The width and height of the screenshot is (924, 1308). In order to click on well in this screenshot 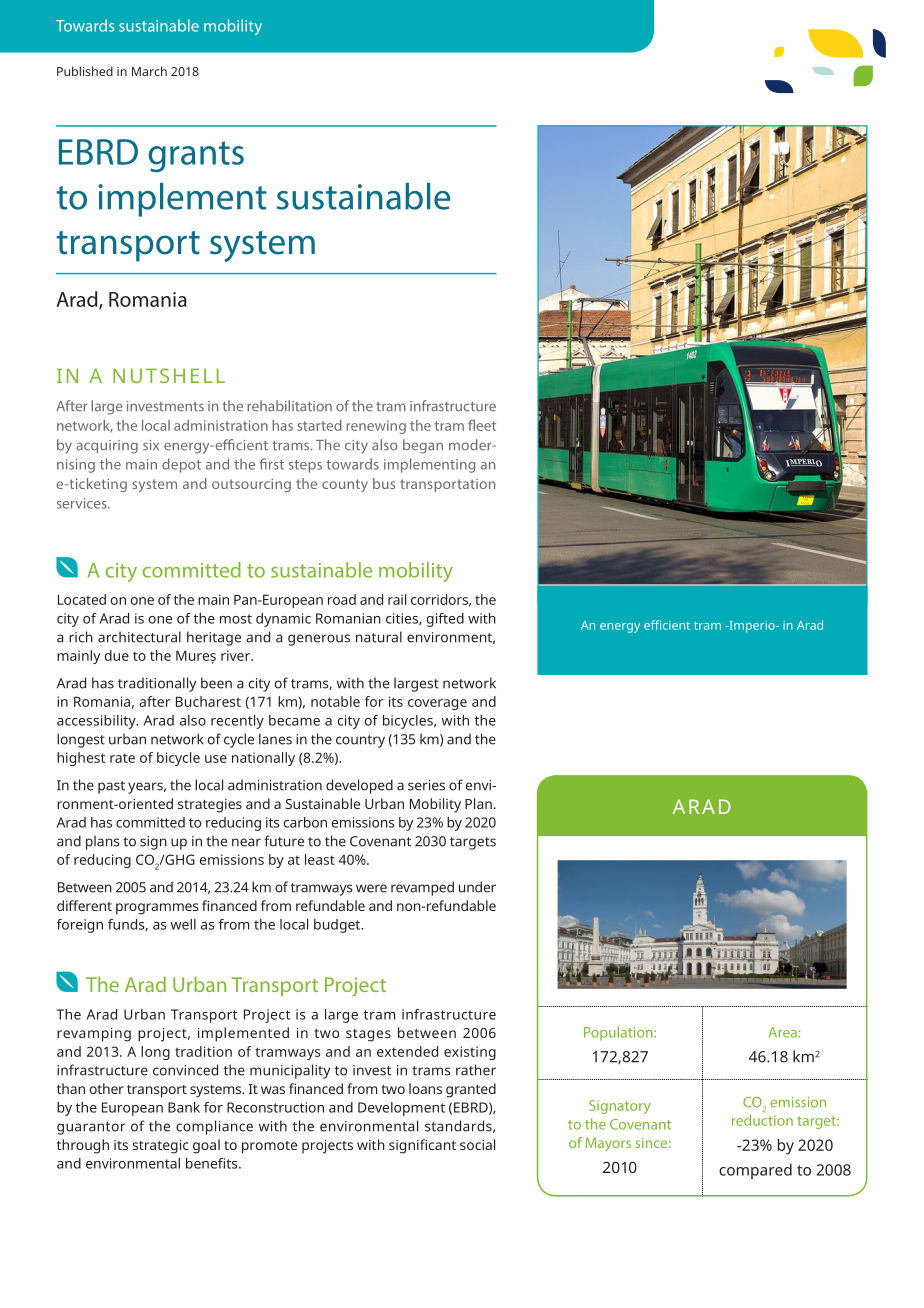, I will do `click(183, 924)`.
